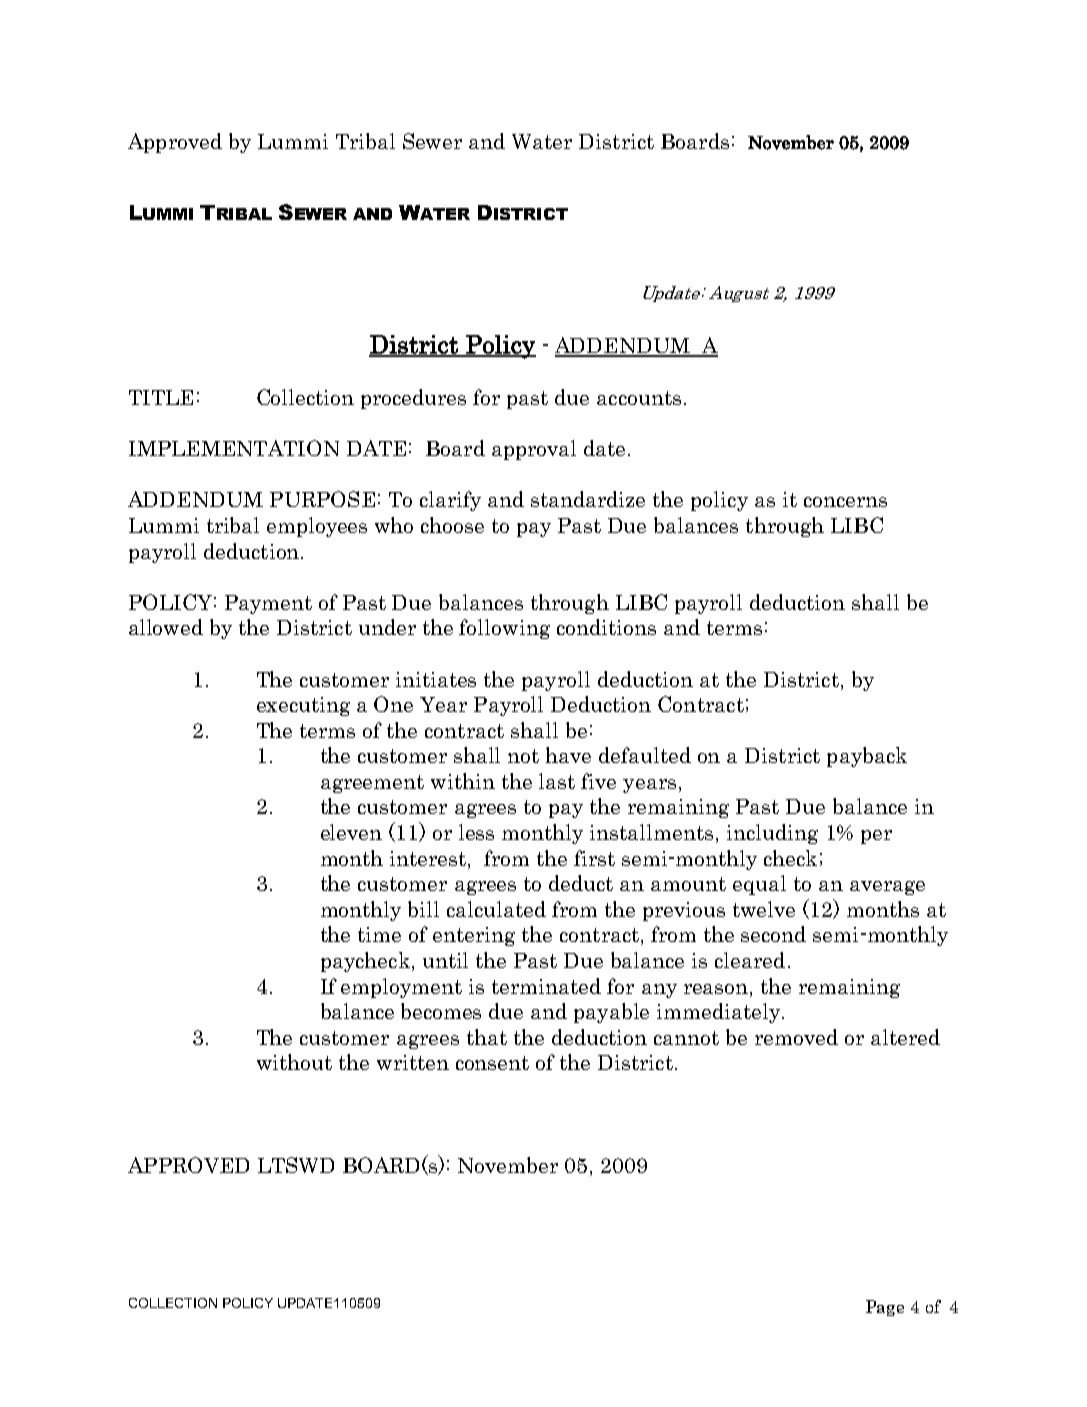 The height and width of the document is (1407, 1087). I want to click on payback, so click(867, 757).
